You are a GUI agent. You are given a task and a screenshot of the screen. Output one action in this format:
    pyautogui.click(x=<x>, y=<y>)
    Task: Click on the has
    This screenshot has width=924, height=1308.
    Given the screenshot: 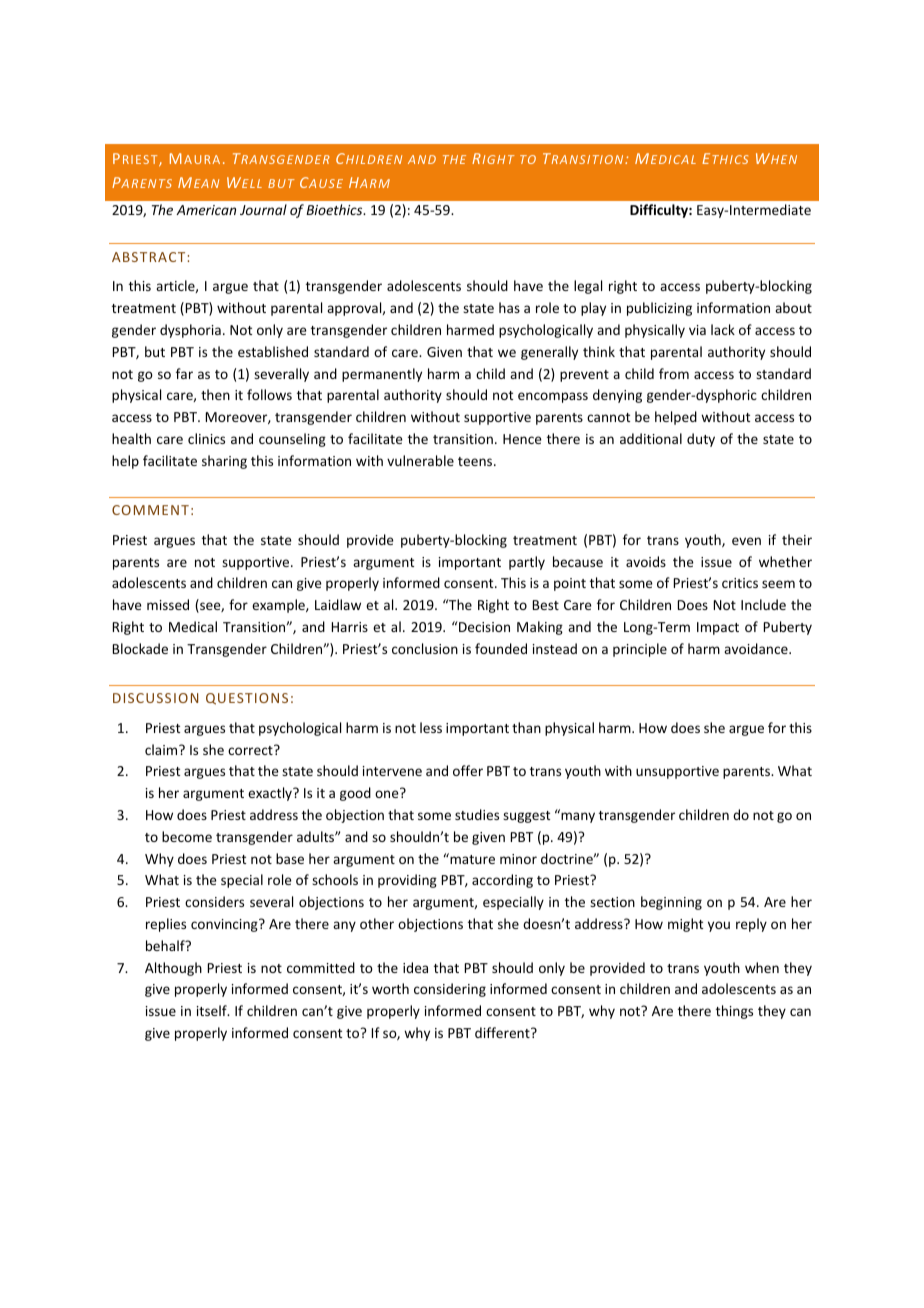 What is the action you would take?
    pyautogui.click(x=509, y=307)
